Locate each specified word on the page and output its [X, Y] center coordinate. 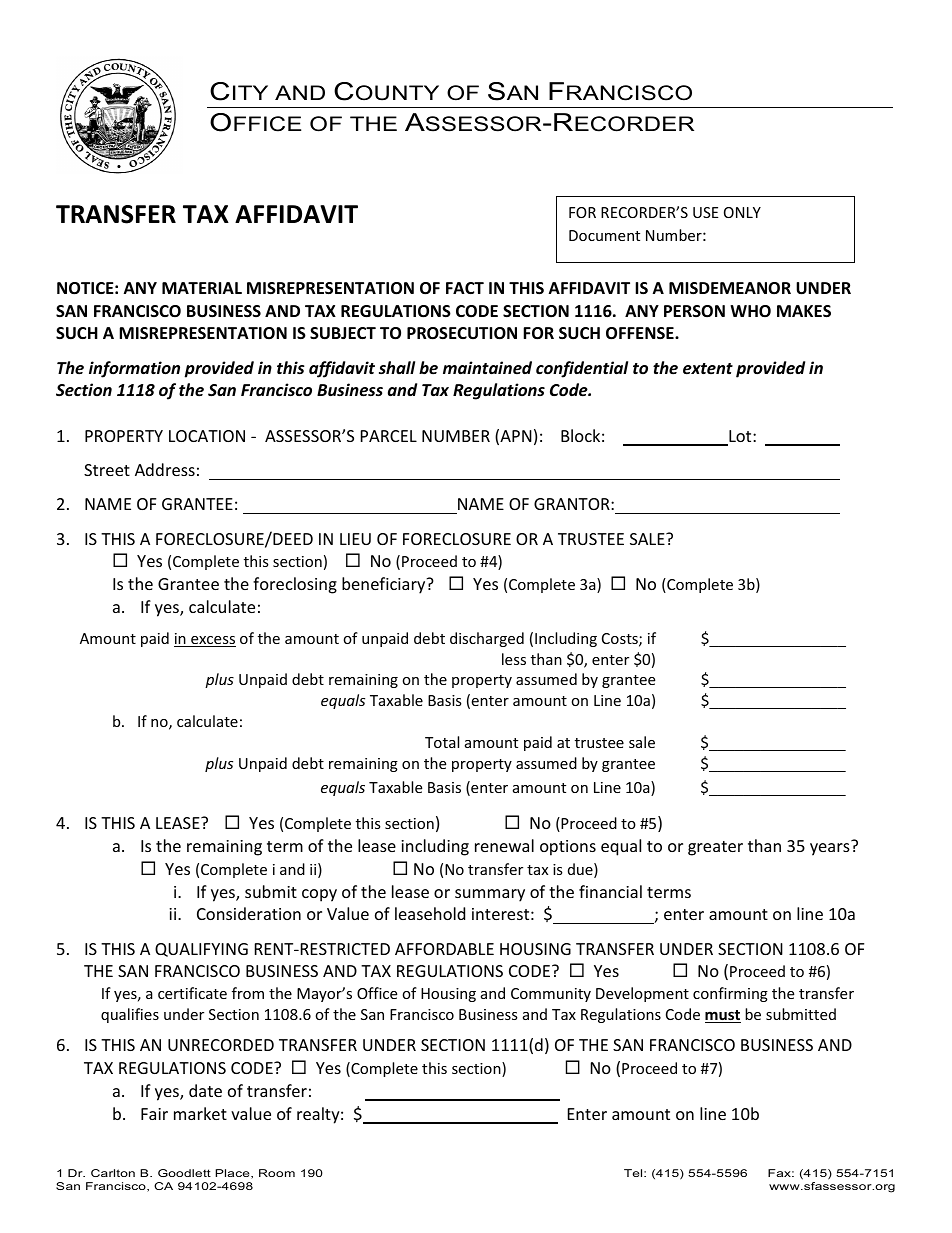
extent [708, 369]
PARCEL [389, 436]
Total [442, 742]
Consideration [249, 913]
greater [715, 848]
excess [212, 641]
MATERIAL [202, 288]
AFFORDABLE [444, 949]
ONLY [742, 212]
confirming [730, 994]
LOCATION [207, 436]
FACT [465, 288]
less [514, 659]
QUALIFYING [201, 950]
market [200, 1113]
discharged [487, 639]
